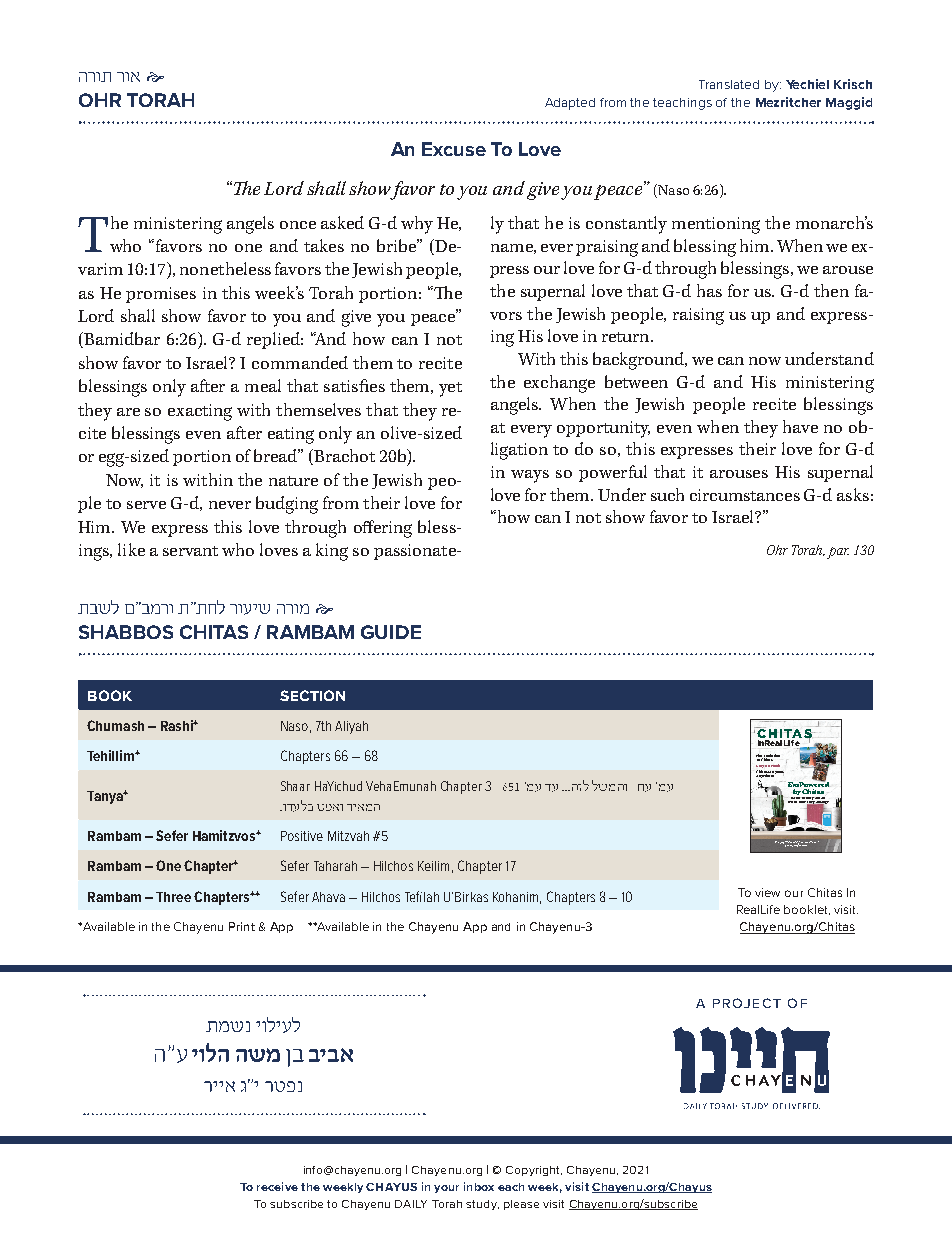 This document has width=952, height=1233. I want to click on Mitzvah, so click(348, 836).
